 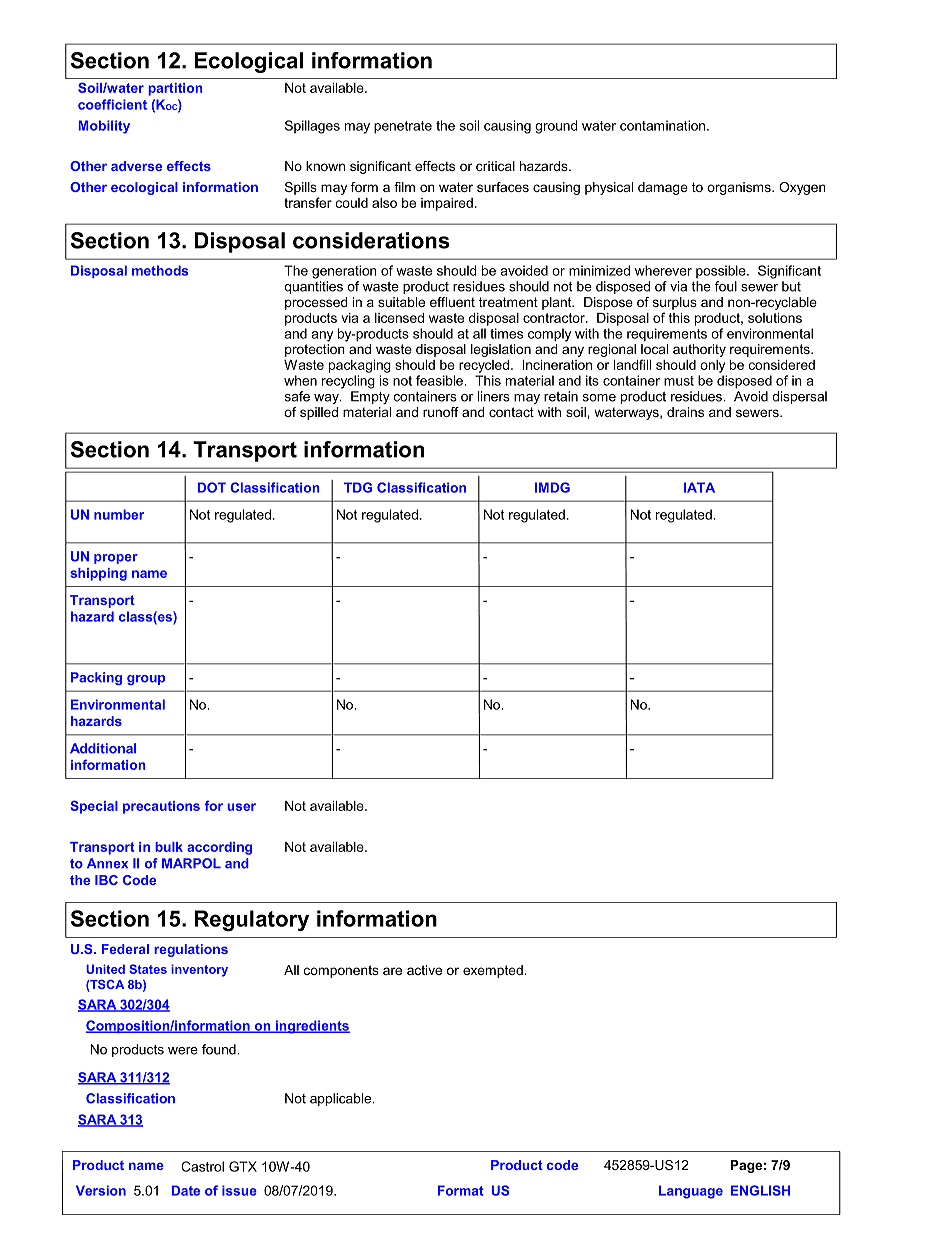 What do you see at coordinates (699, 487) in the screenshot?
I see `IATA` at bounding box center [699, 487].
